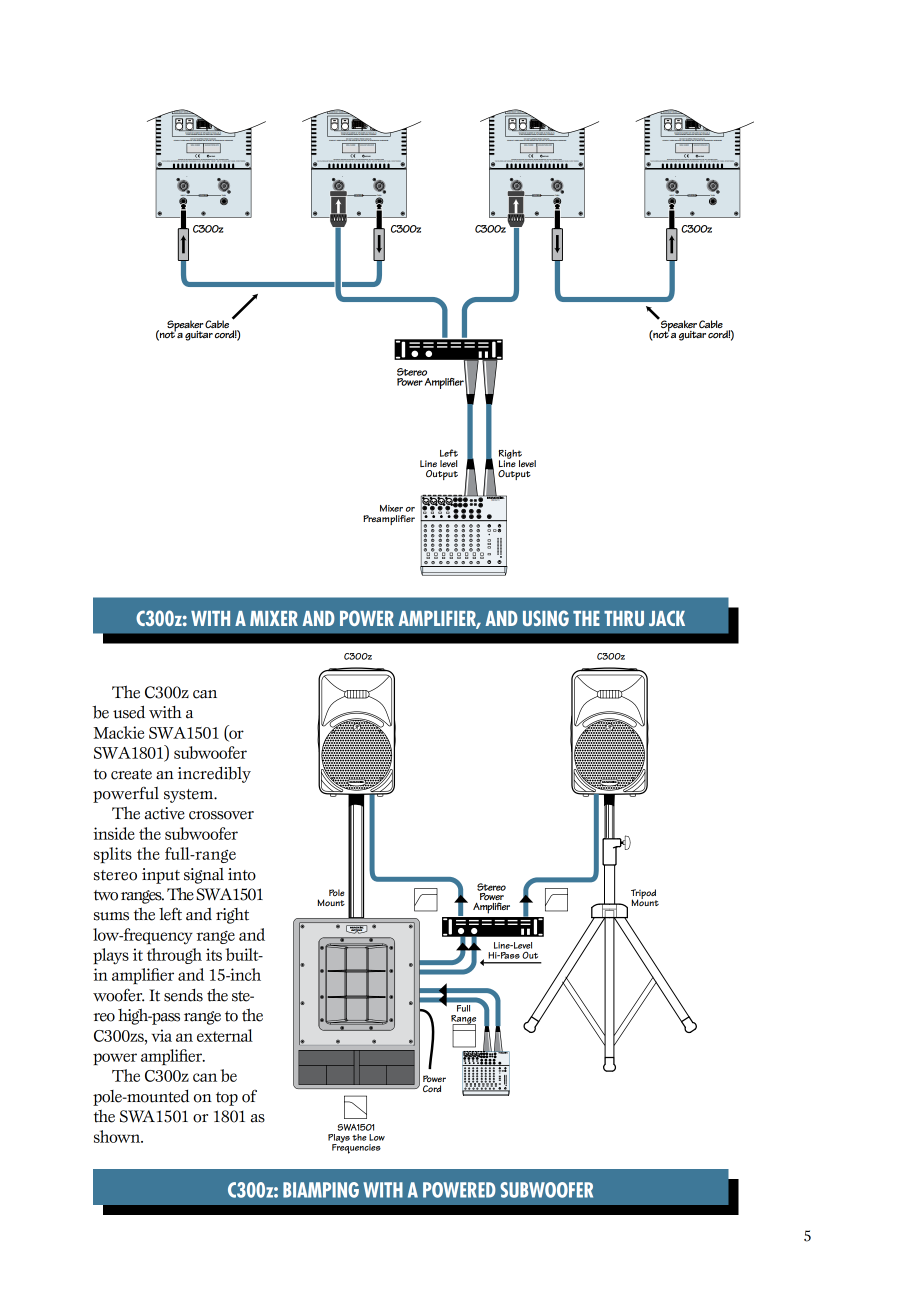 The height and width of the page is (1308, 924). Describe the element at coordinates (183, 995) in the page. I see `sends` at that location.
